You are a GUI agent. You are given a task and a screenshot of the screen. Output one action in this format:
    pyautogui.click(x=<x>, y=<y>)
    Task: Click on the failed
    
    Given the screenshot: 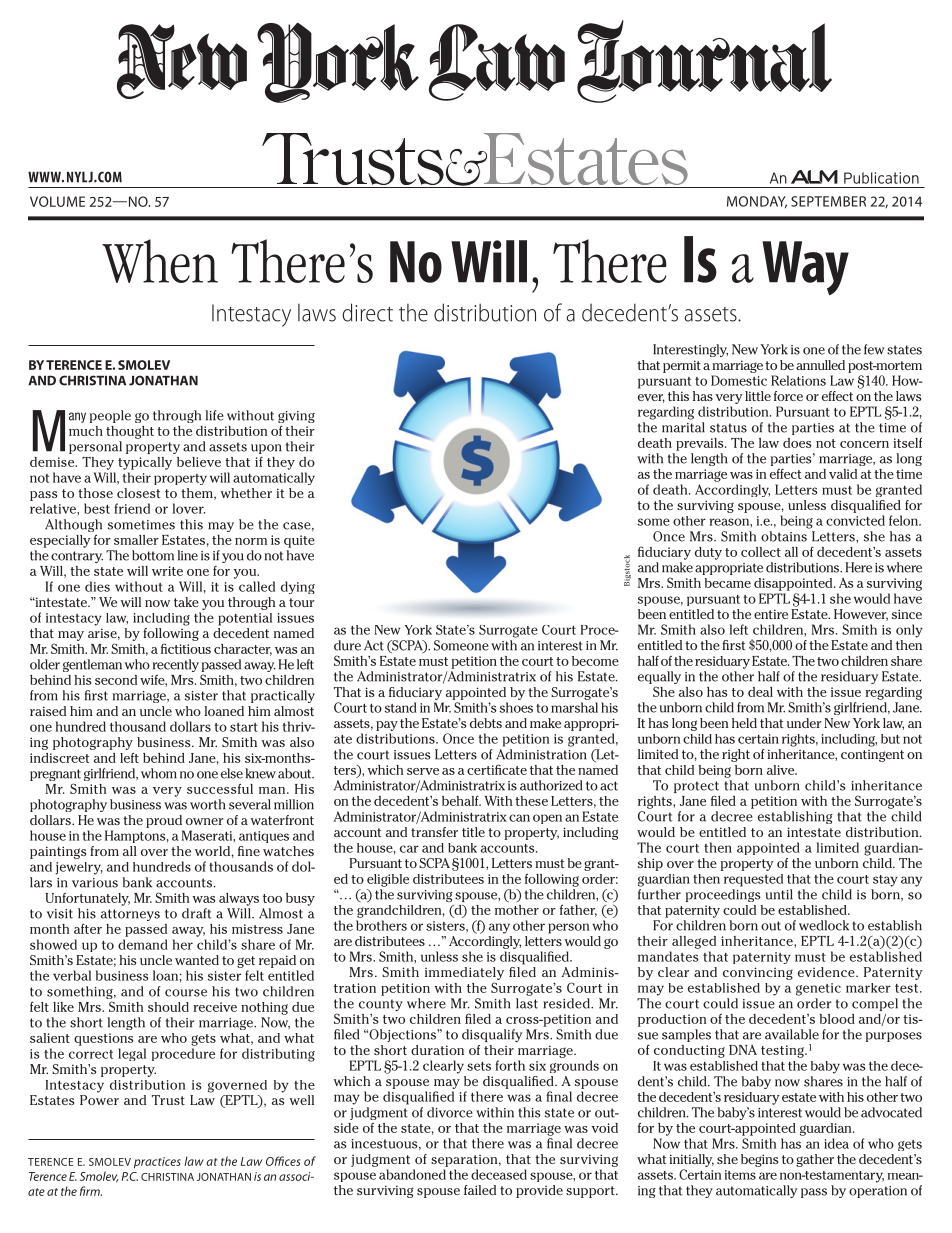 What is the action you would take?
    pyautogui.click(x=480, y=1190)
